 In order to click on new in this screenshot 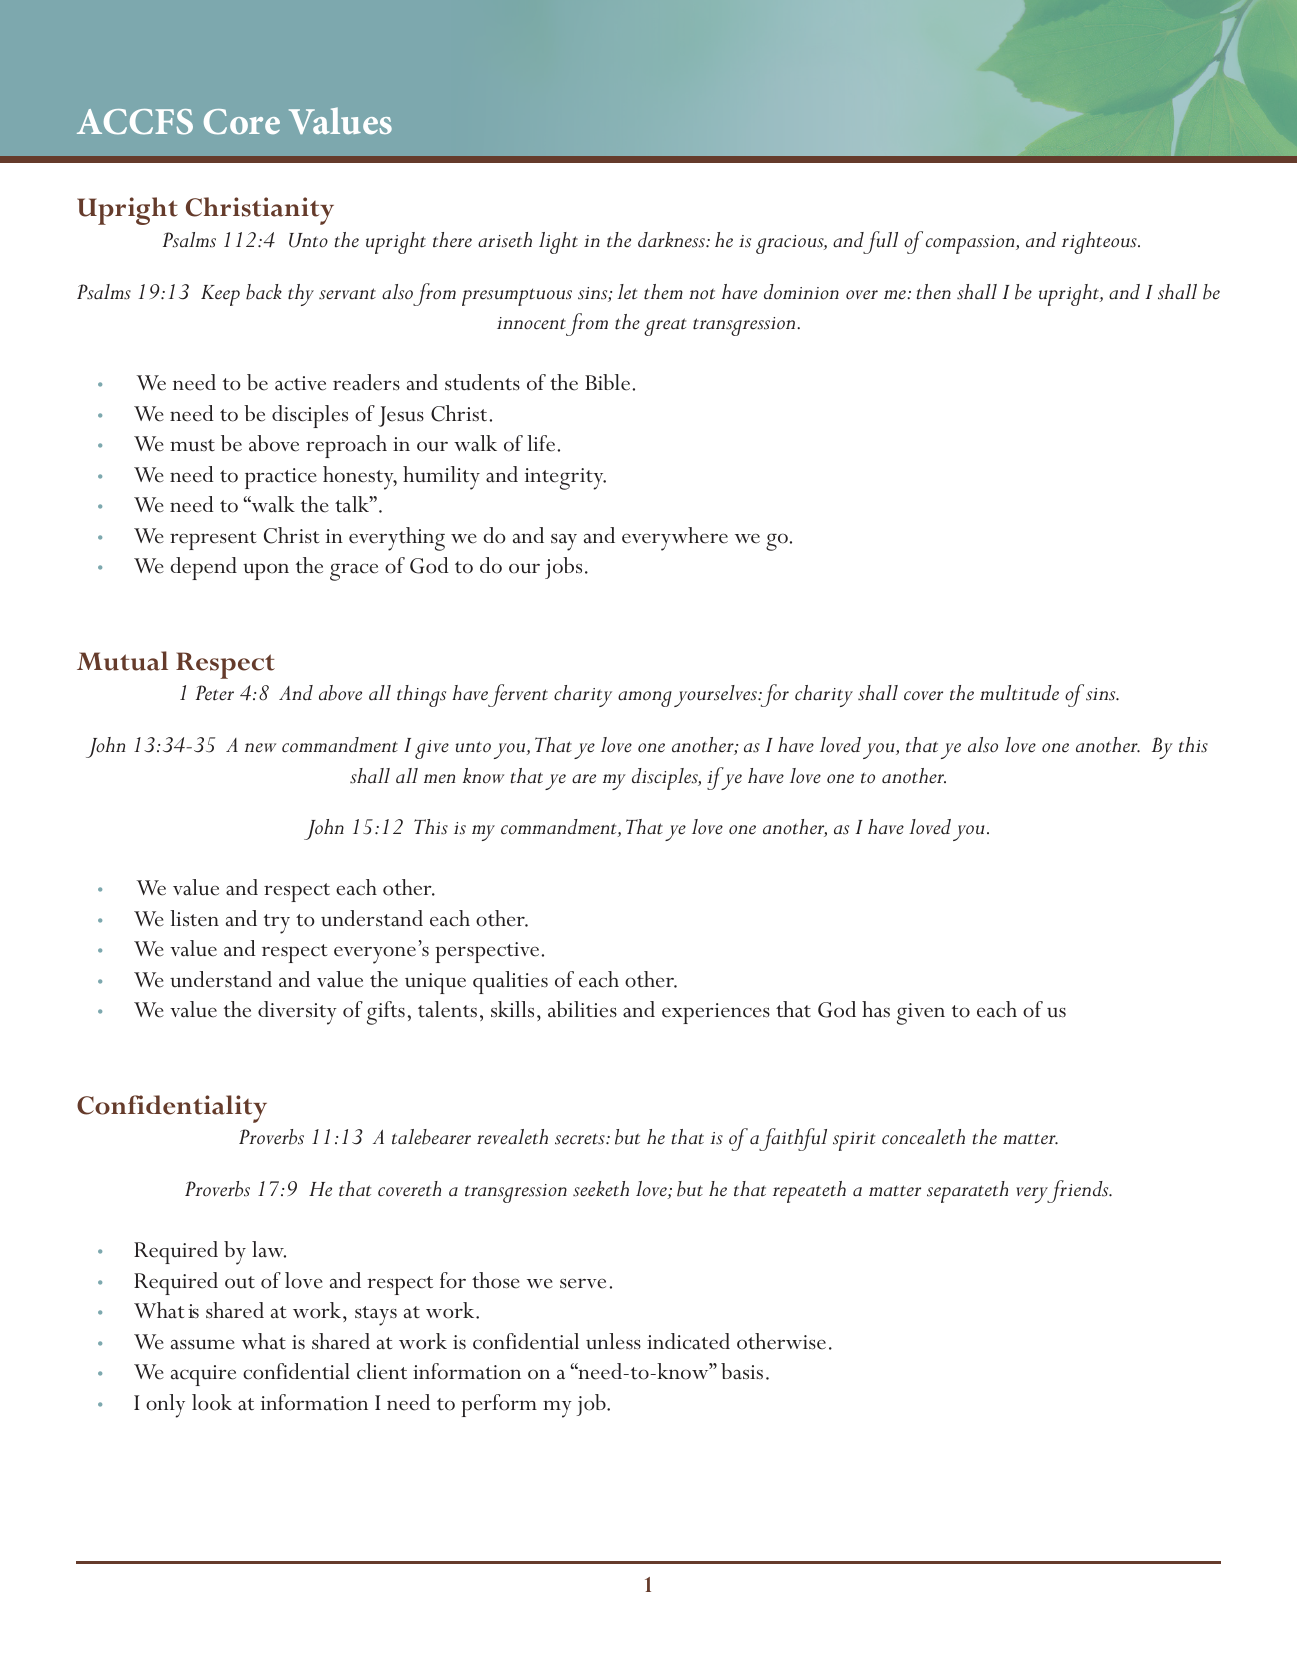, I will do `click(260, 748)`.
